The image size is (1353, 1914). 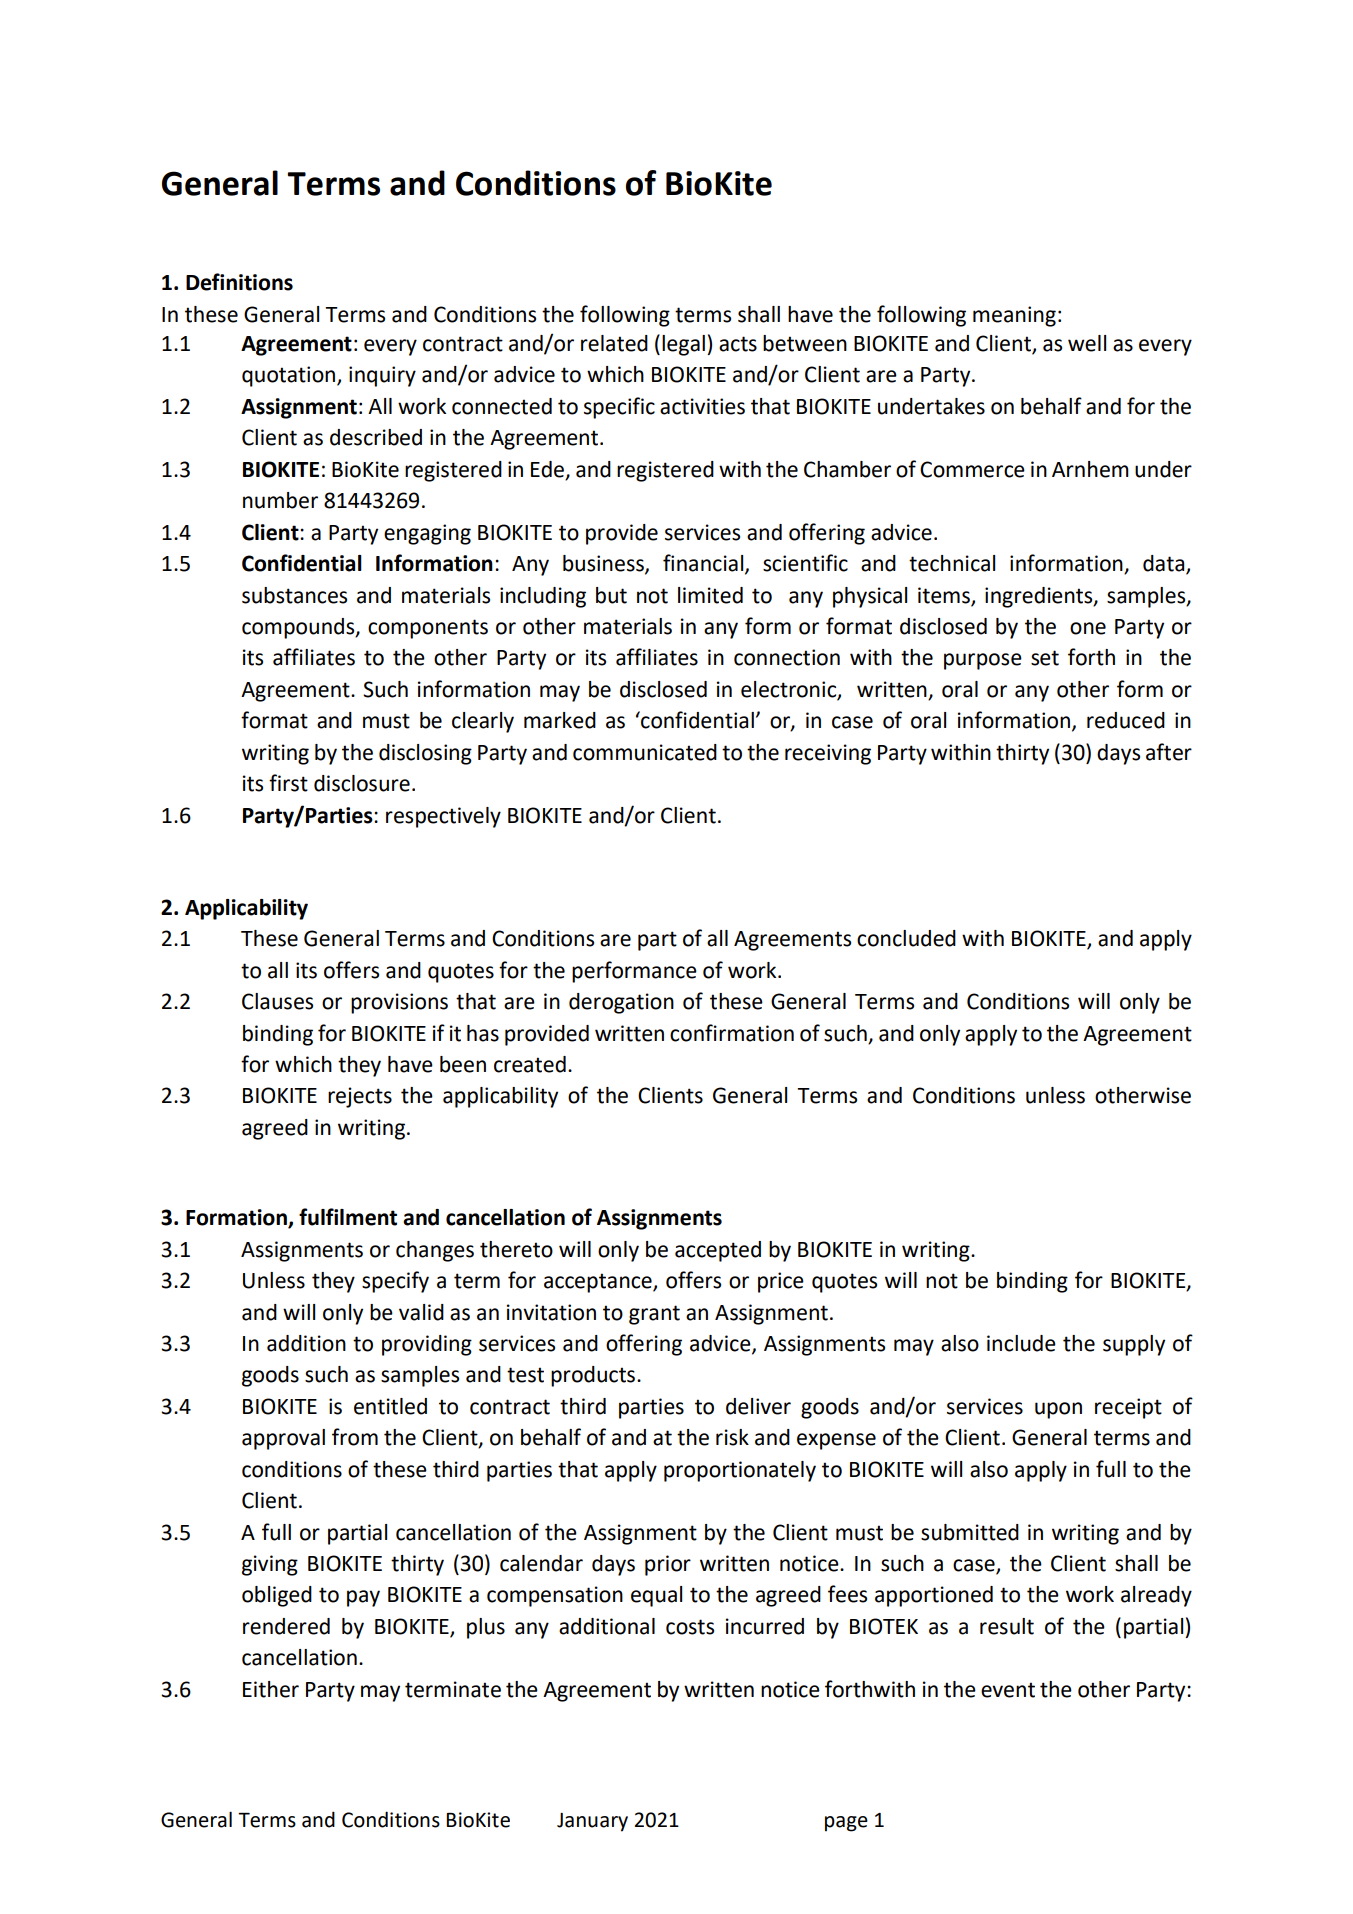 What do you see at coordinates (382, 376) in the document?
I see `inquiry` at bounding box center [382, 376].
